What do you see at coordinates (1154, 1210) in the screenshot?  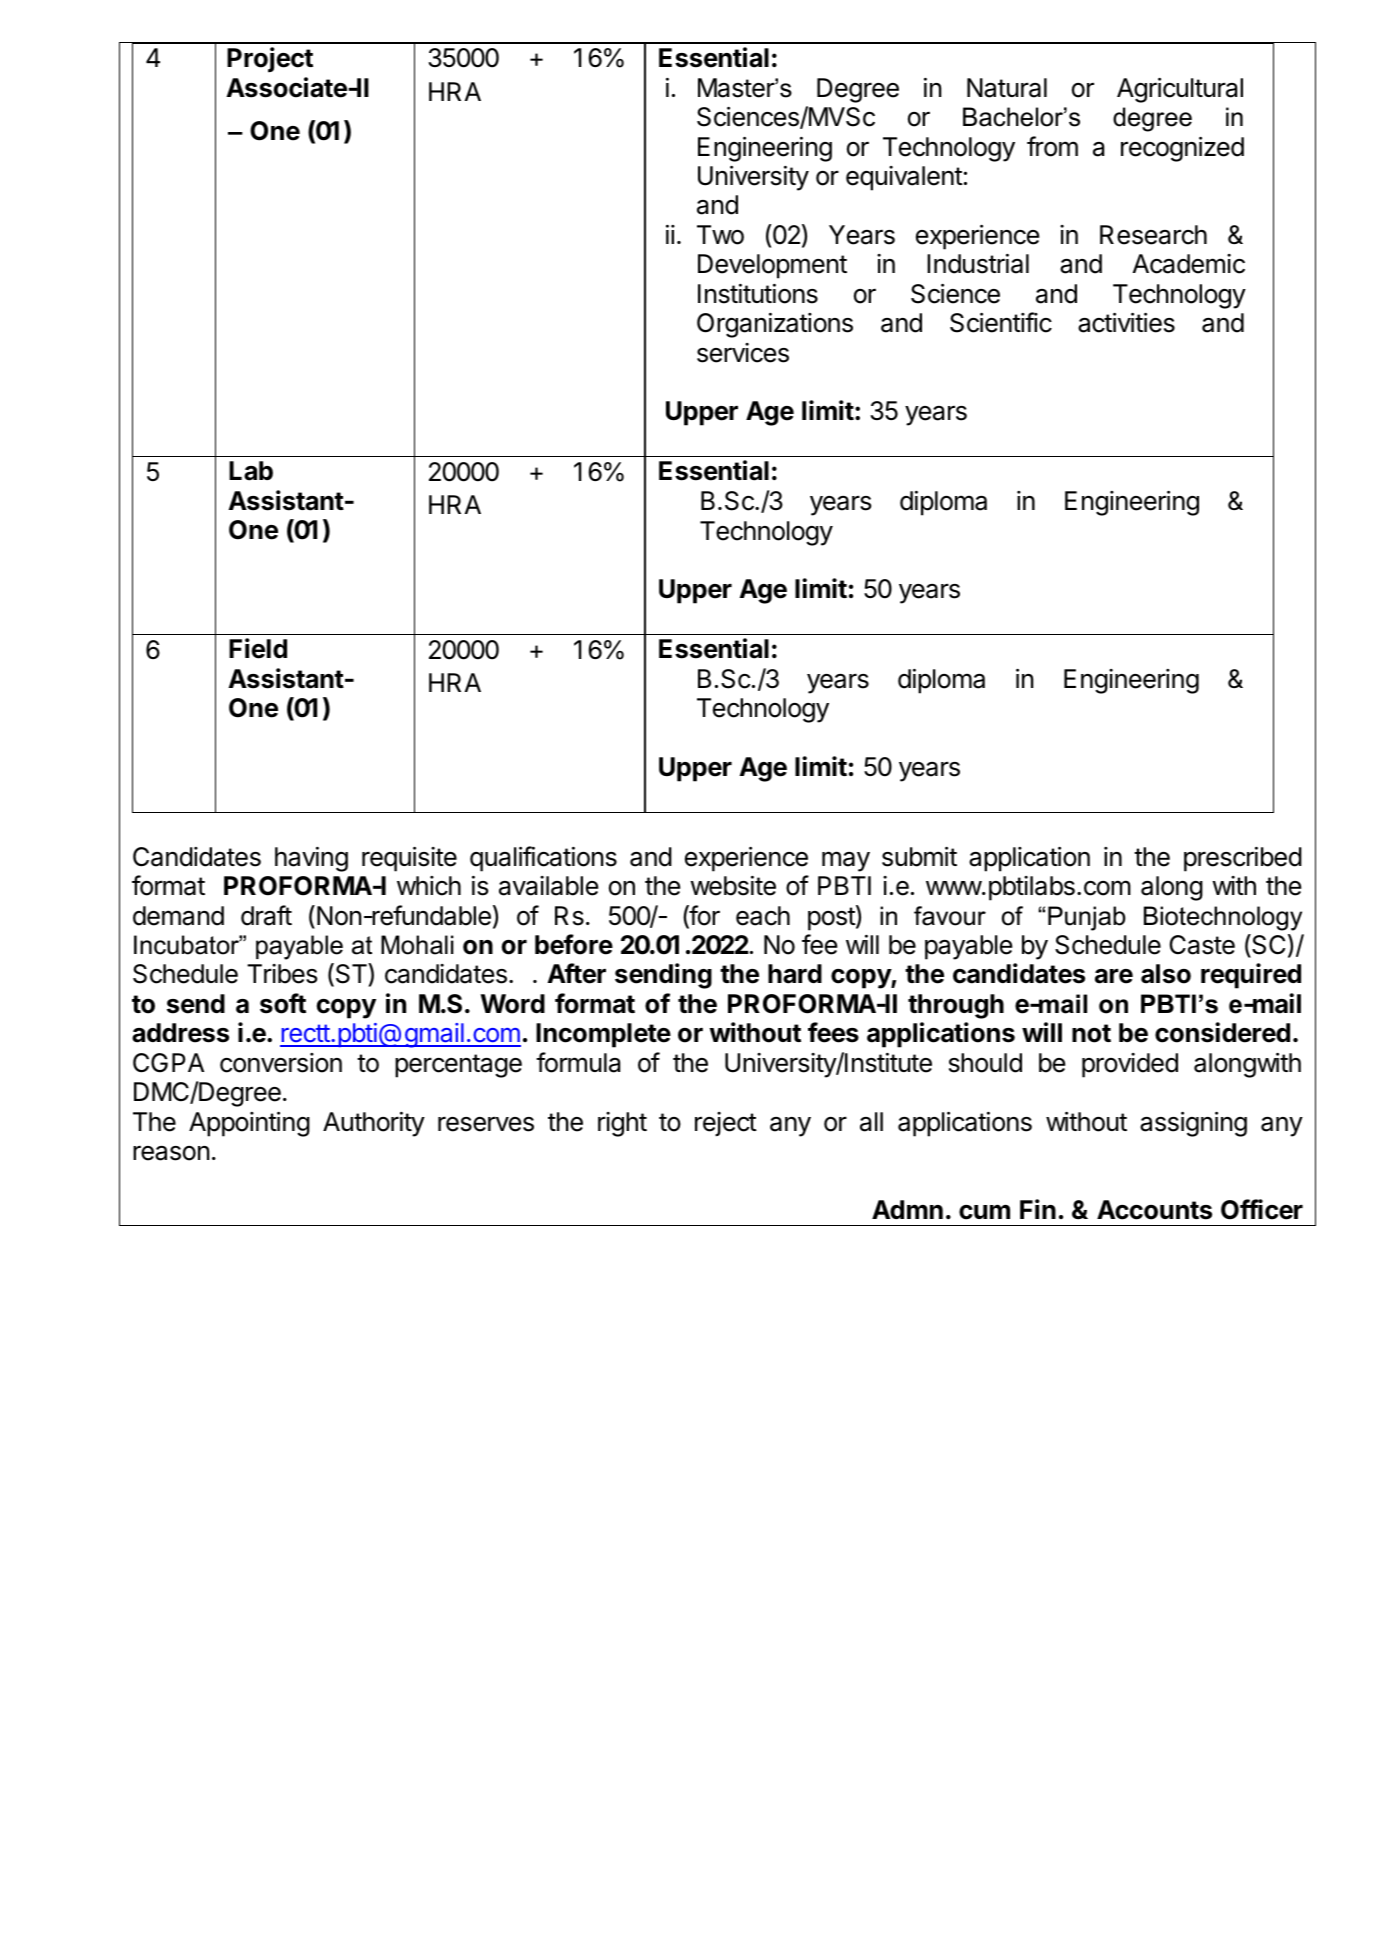 I see `Accounts` at bounding box center [1154, 1210].
